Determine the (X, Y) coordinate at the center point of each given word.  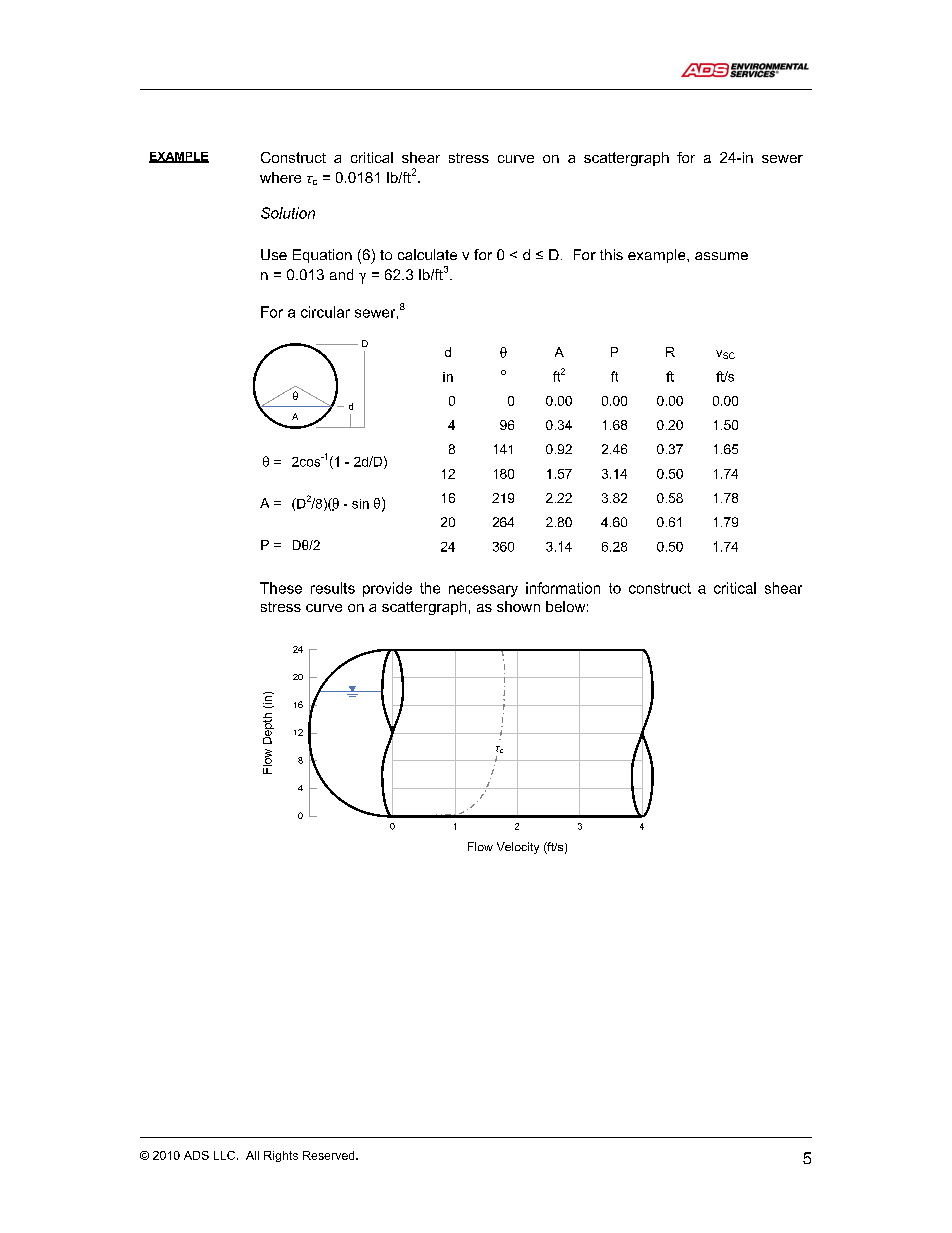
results (333, 588)
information (563, 588)
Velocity (518, 848)
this (611, 254)
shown (518, 606)
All (252, 1155)
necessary (483, 591)
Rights (281, 1156)
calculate (427, 254)
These (281, 588)
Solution (288, 213)
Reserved (330, 1155)
